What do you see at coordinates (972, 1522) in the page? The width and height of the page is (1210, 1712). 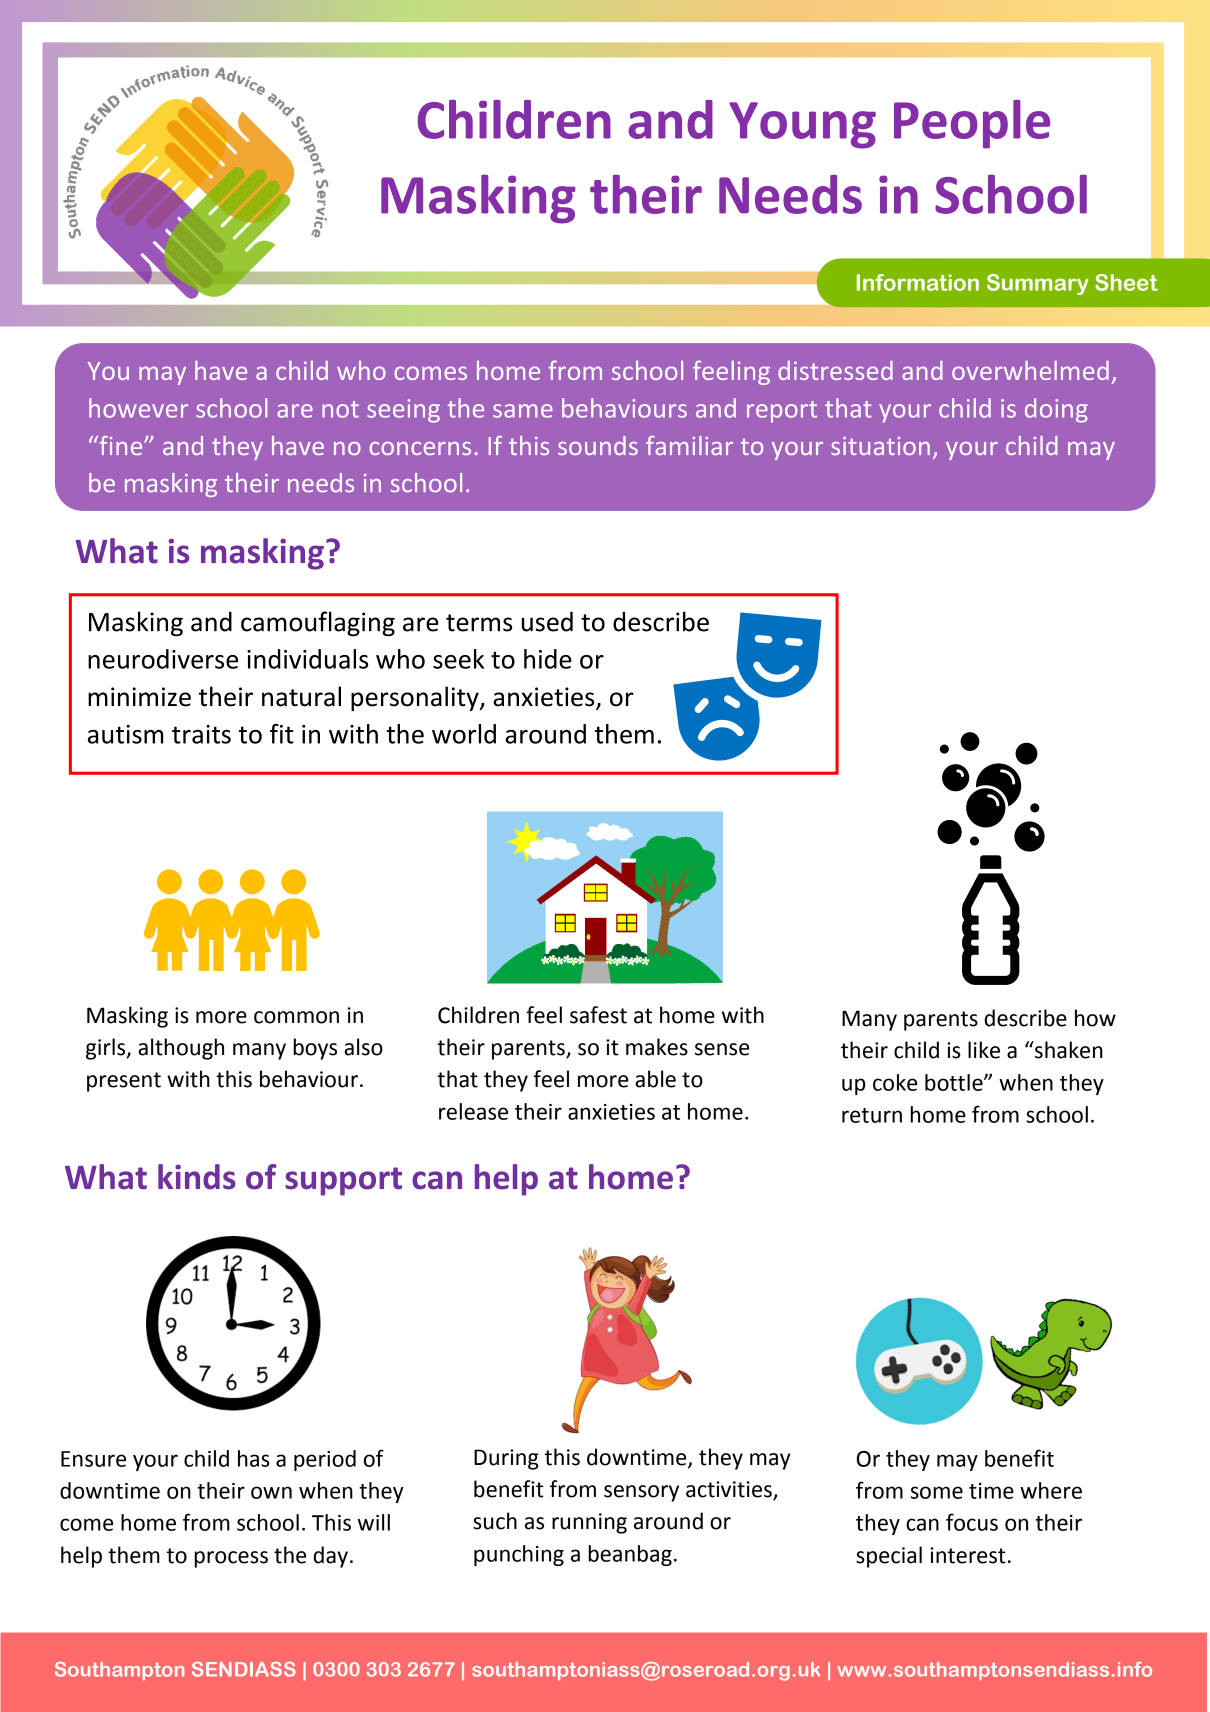 I see `focus` at bounding box center [972, 1522].
